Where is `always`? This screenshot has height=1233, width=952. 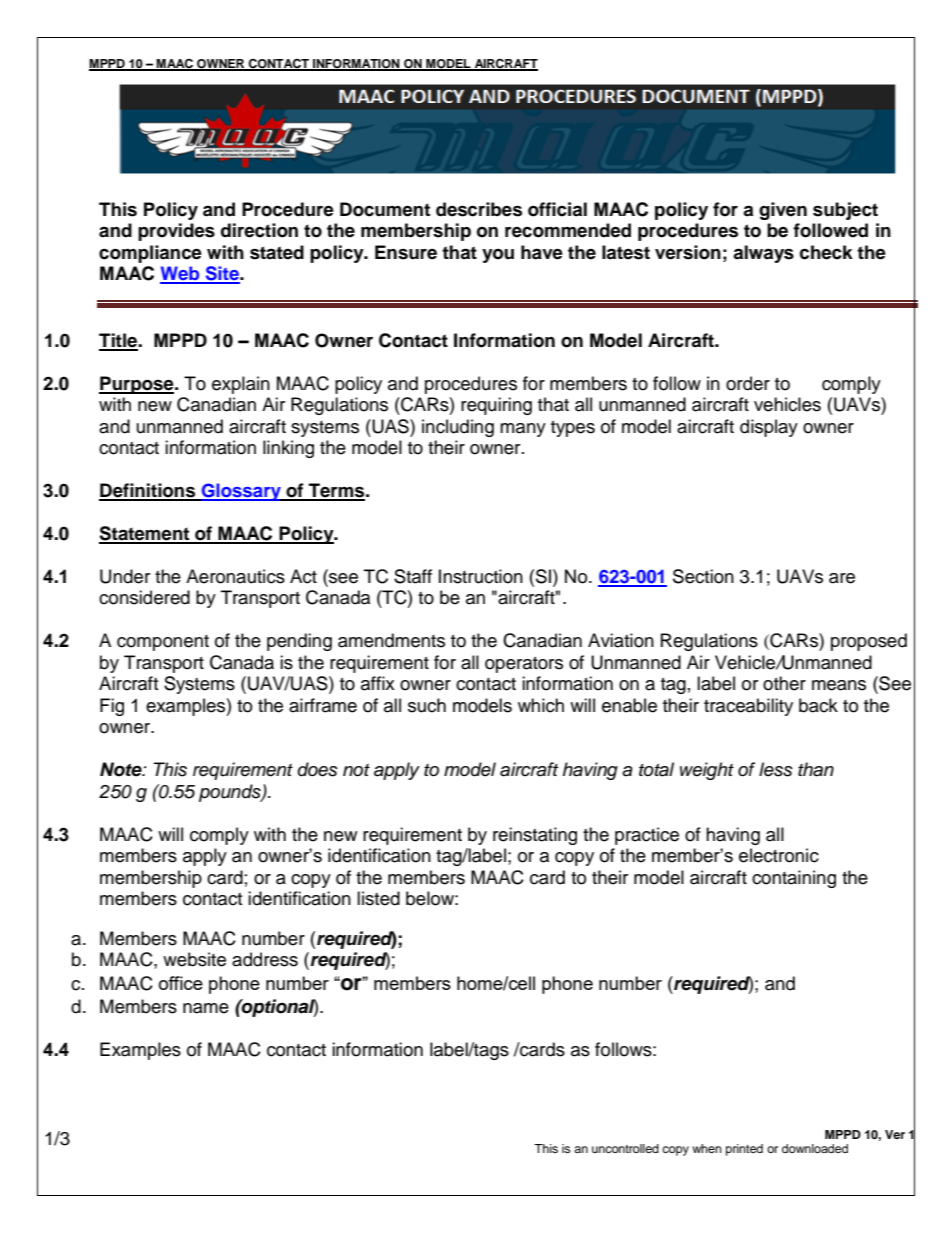
always is located at coordinates (763, 254).
